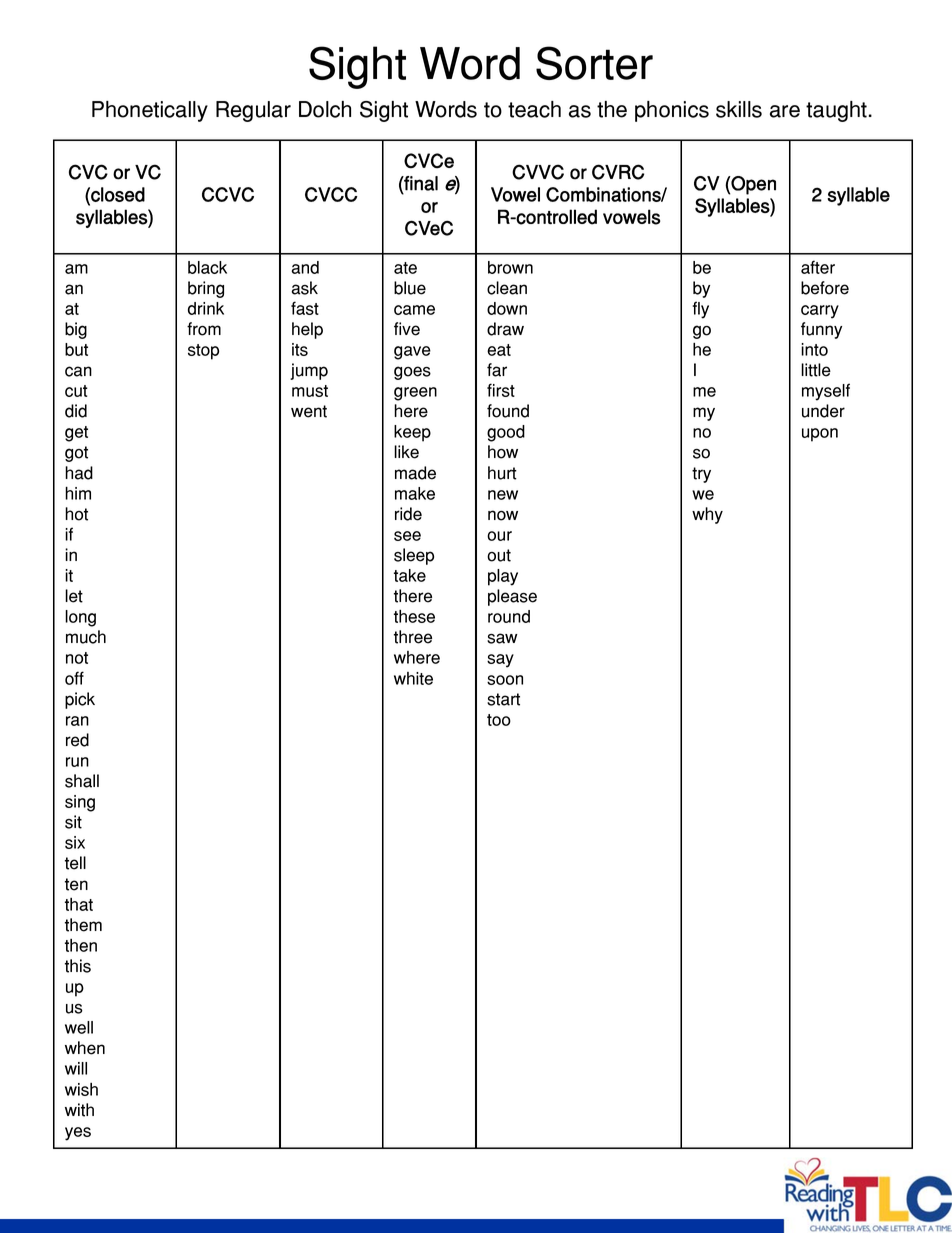 Image resolution: width=952 pixels, height=1233 pixels. Describe the element at coordinates (203, 352) in the page. I see `stop` at that location.
